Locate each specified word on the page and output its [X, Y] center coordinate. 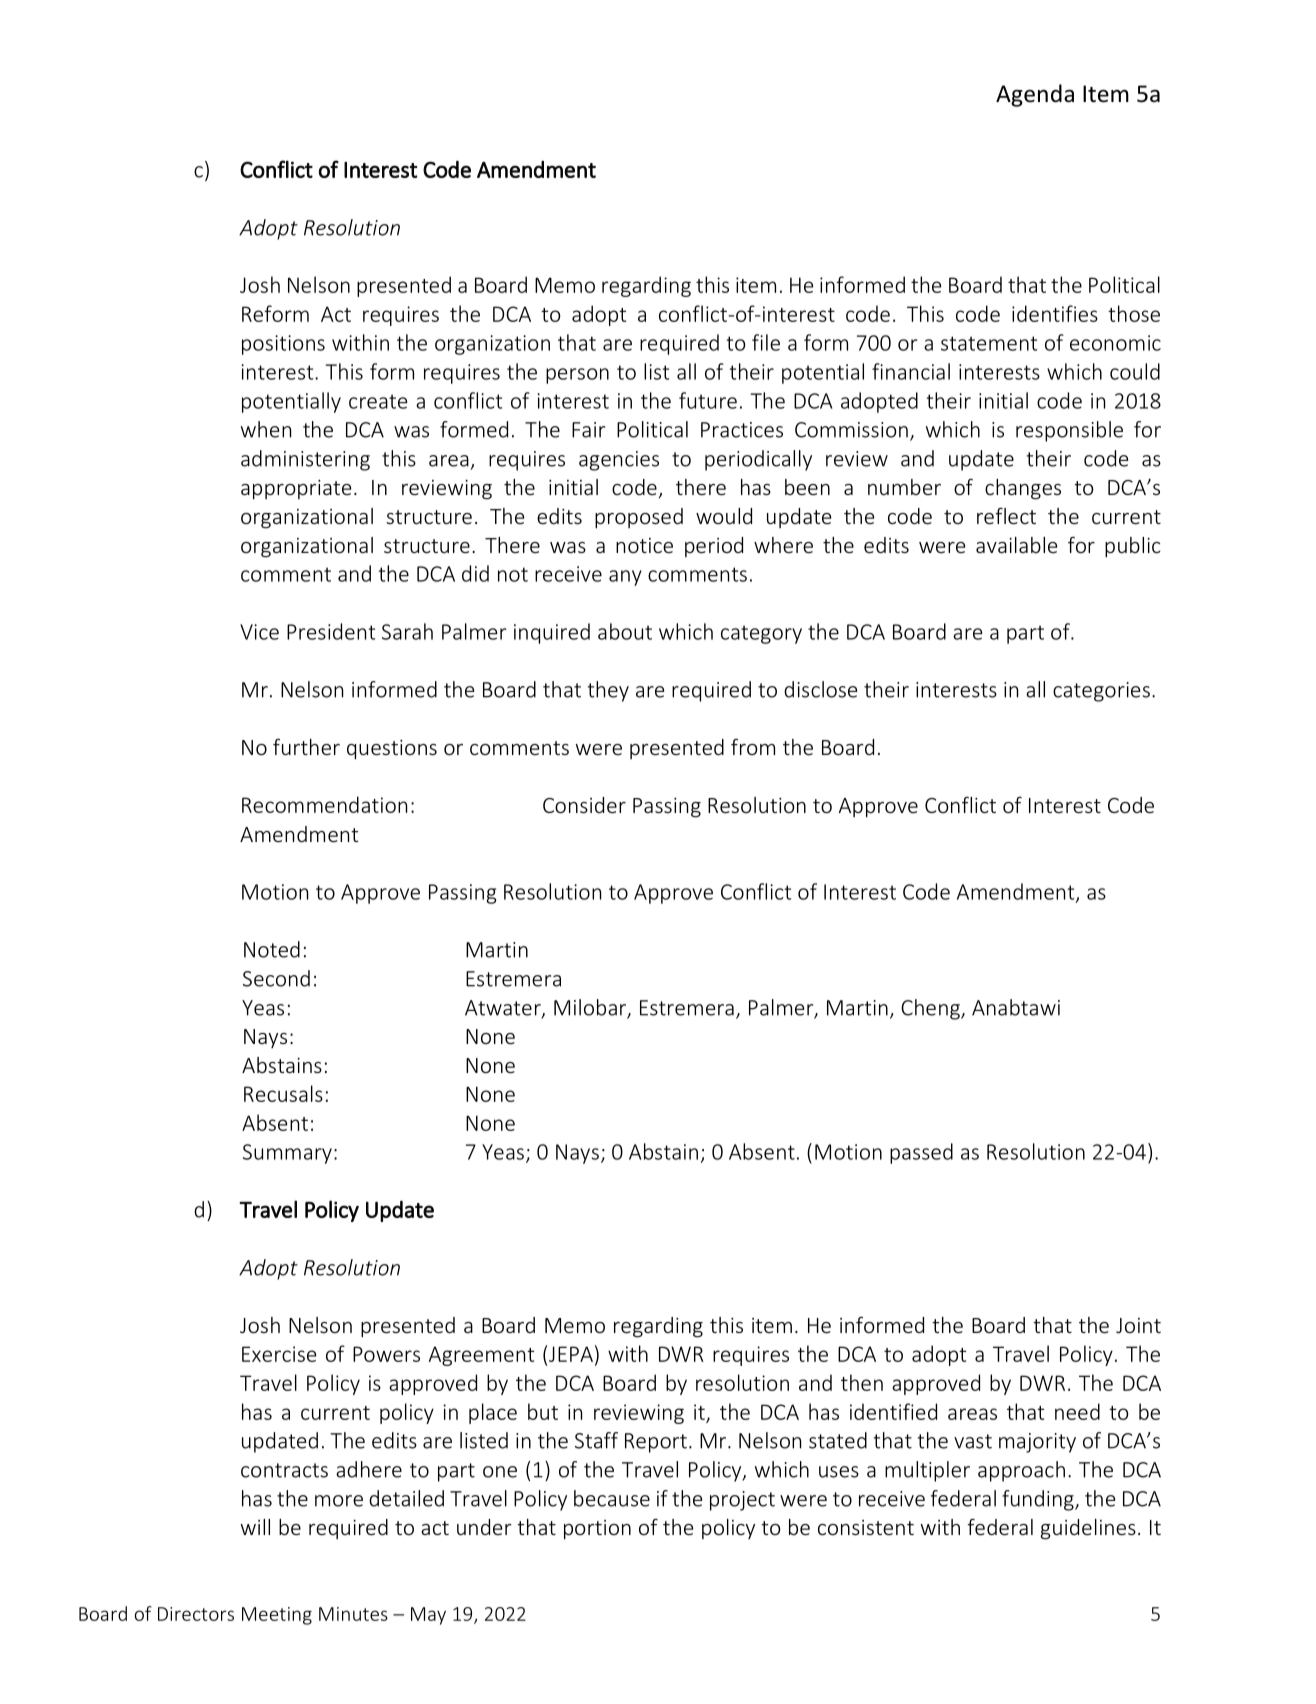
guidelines [1088, 1529]
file [766, 342]
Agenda [1035, 95]
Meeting [277, 1616]
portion [597, 1530]
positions [283, 345]
